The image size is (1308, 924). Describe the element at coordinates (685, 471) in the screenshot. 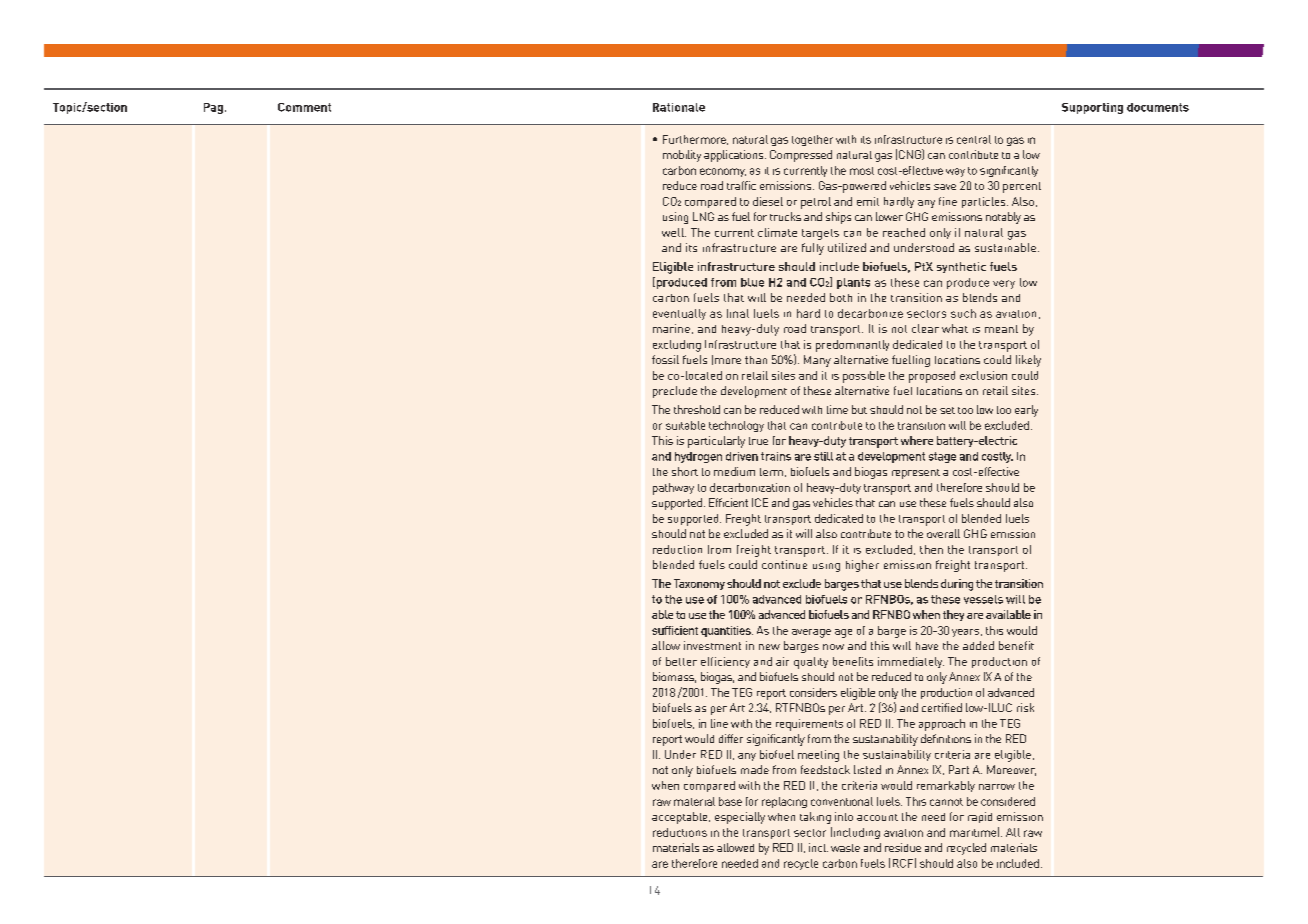

I see `short` at that location.
